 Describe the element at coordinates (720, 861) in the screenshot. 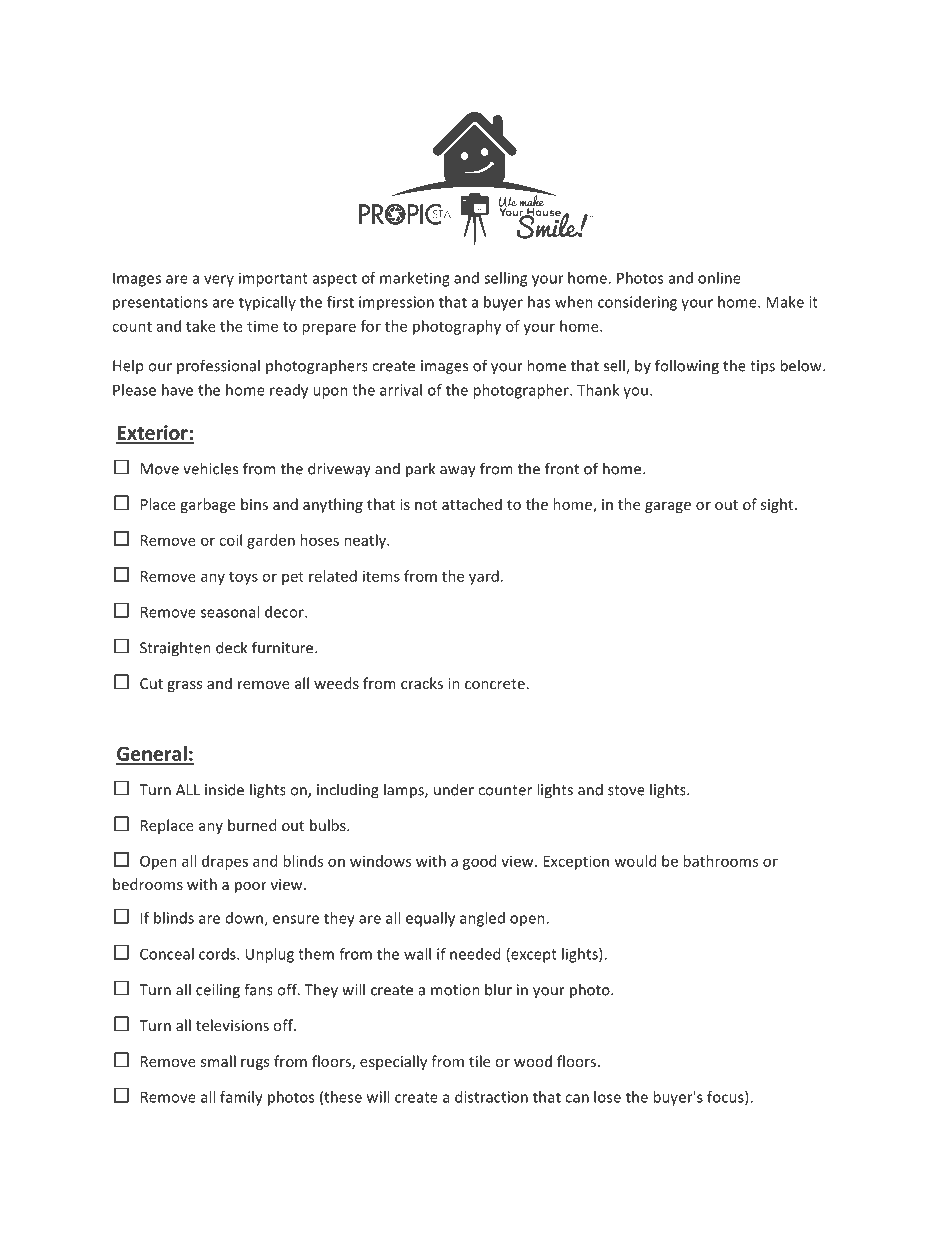

I see `bathrooms` at that location.
